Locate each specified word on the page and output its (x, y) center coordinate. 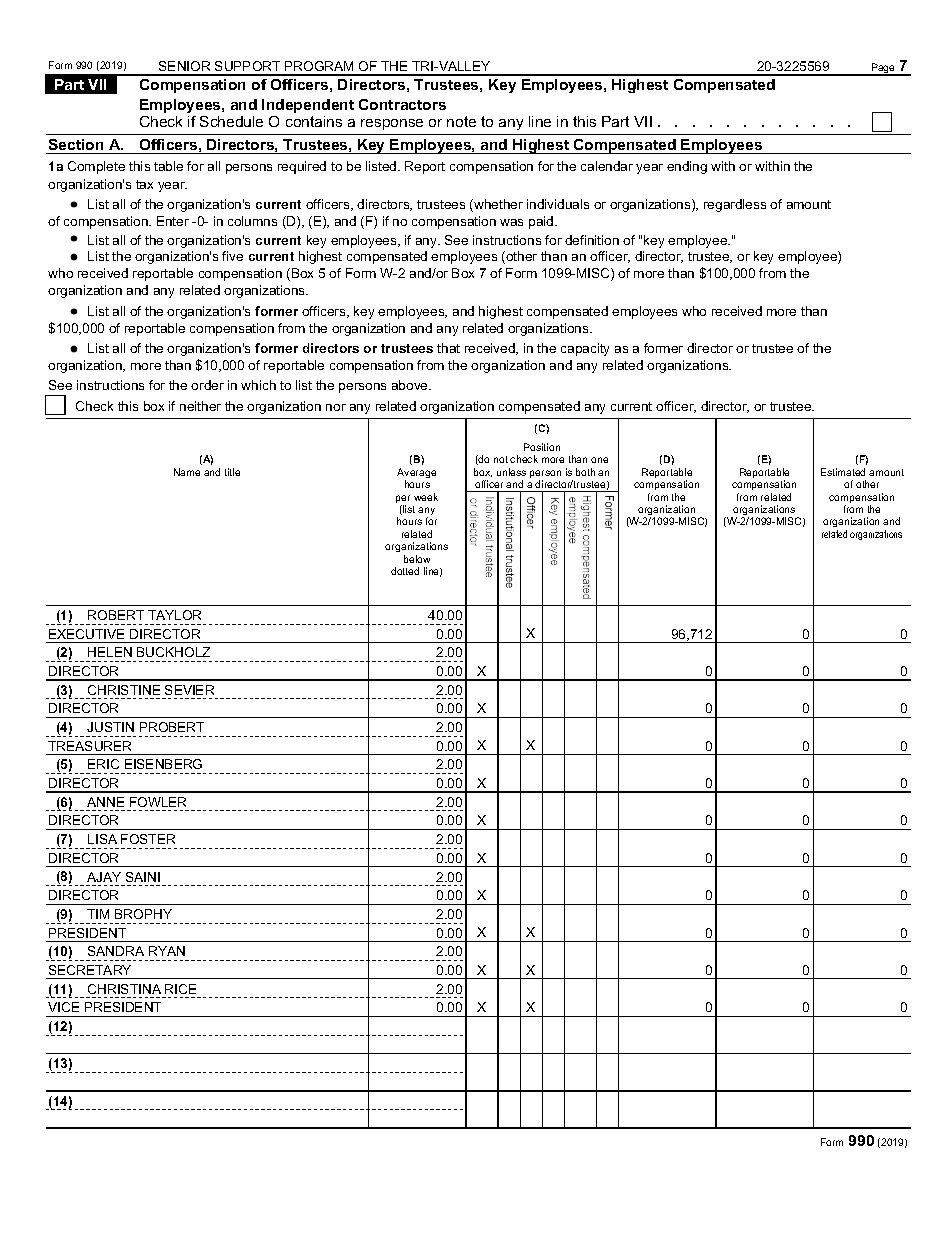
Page (883, 69)
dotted (405, 571)
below (417, 559)
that (448, 348)
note (461, 121)
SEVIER (189, 690)
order (207, 385)
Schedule (231, 121)
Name (187, 472)
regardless (735, 205)
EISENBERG (163, 764)
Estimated (843, 472)
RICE (180, 989)
